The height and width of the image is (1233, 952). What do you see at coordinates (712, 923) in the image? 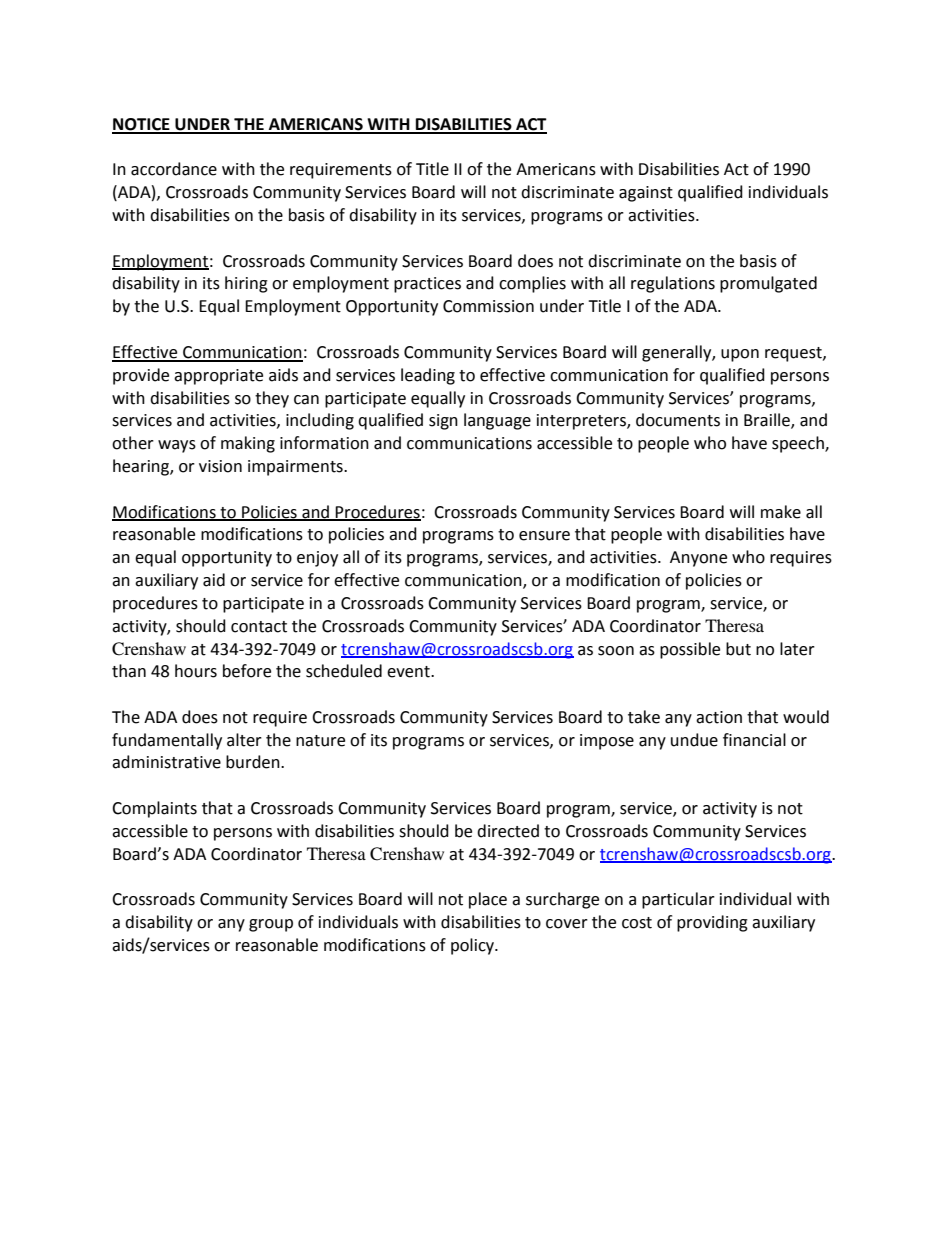
I see `providing` at bounding box center [712, 923].
